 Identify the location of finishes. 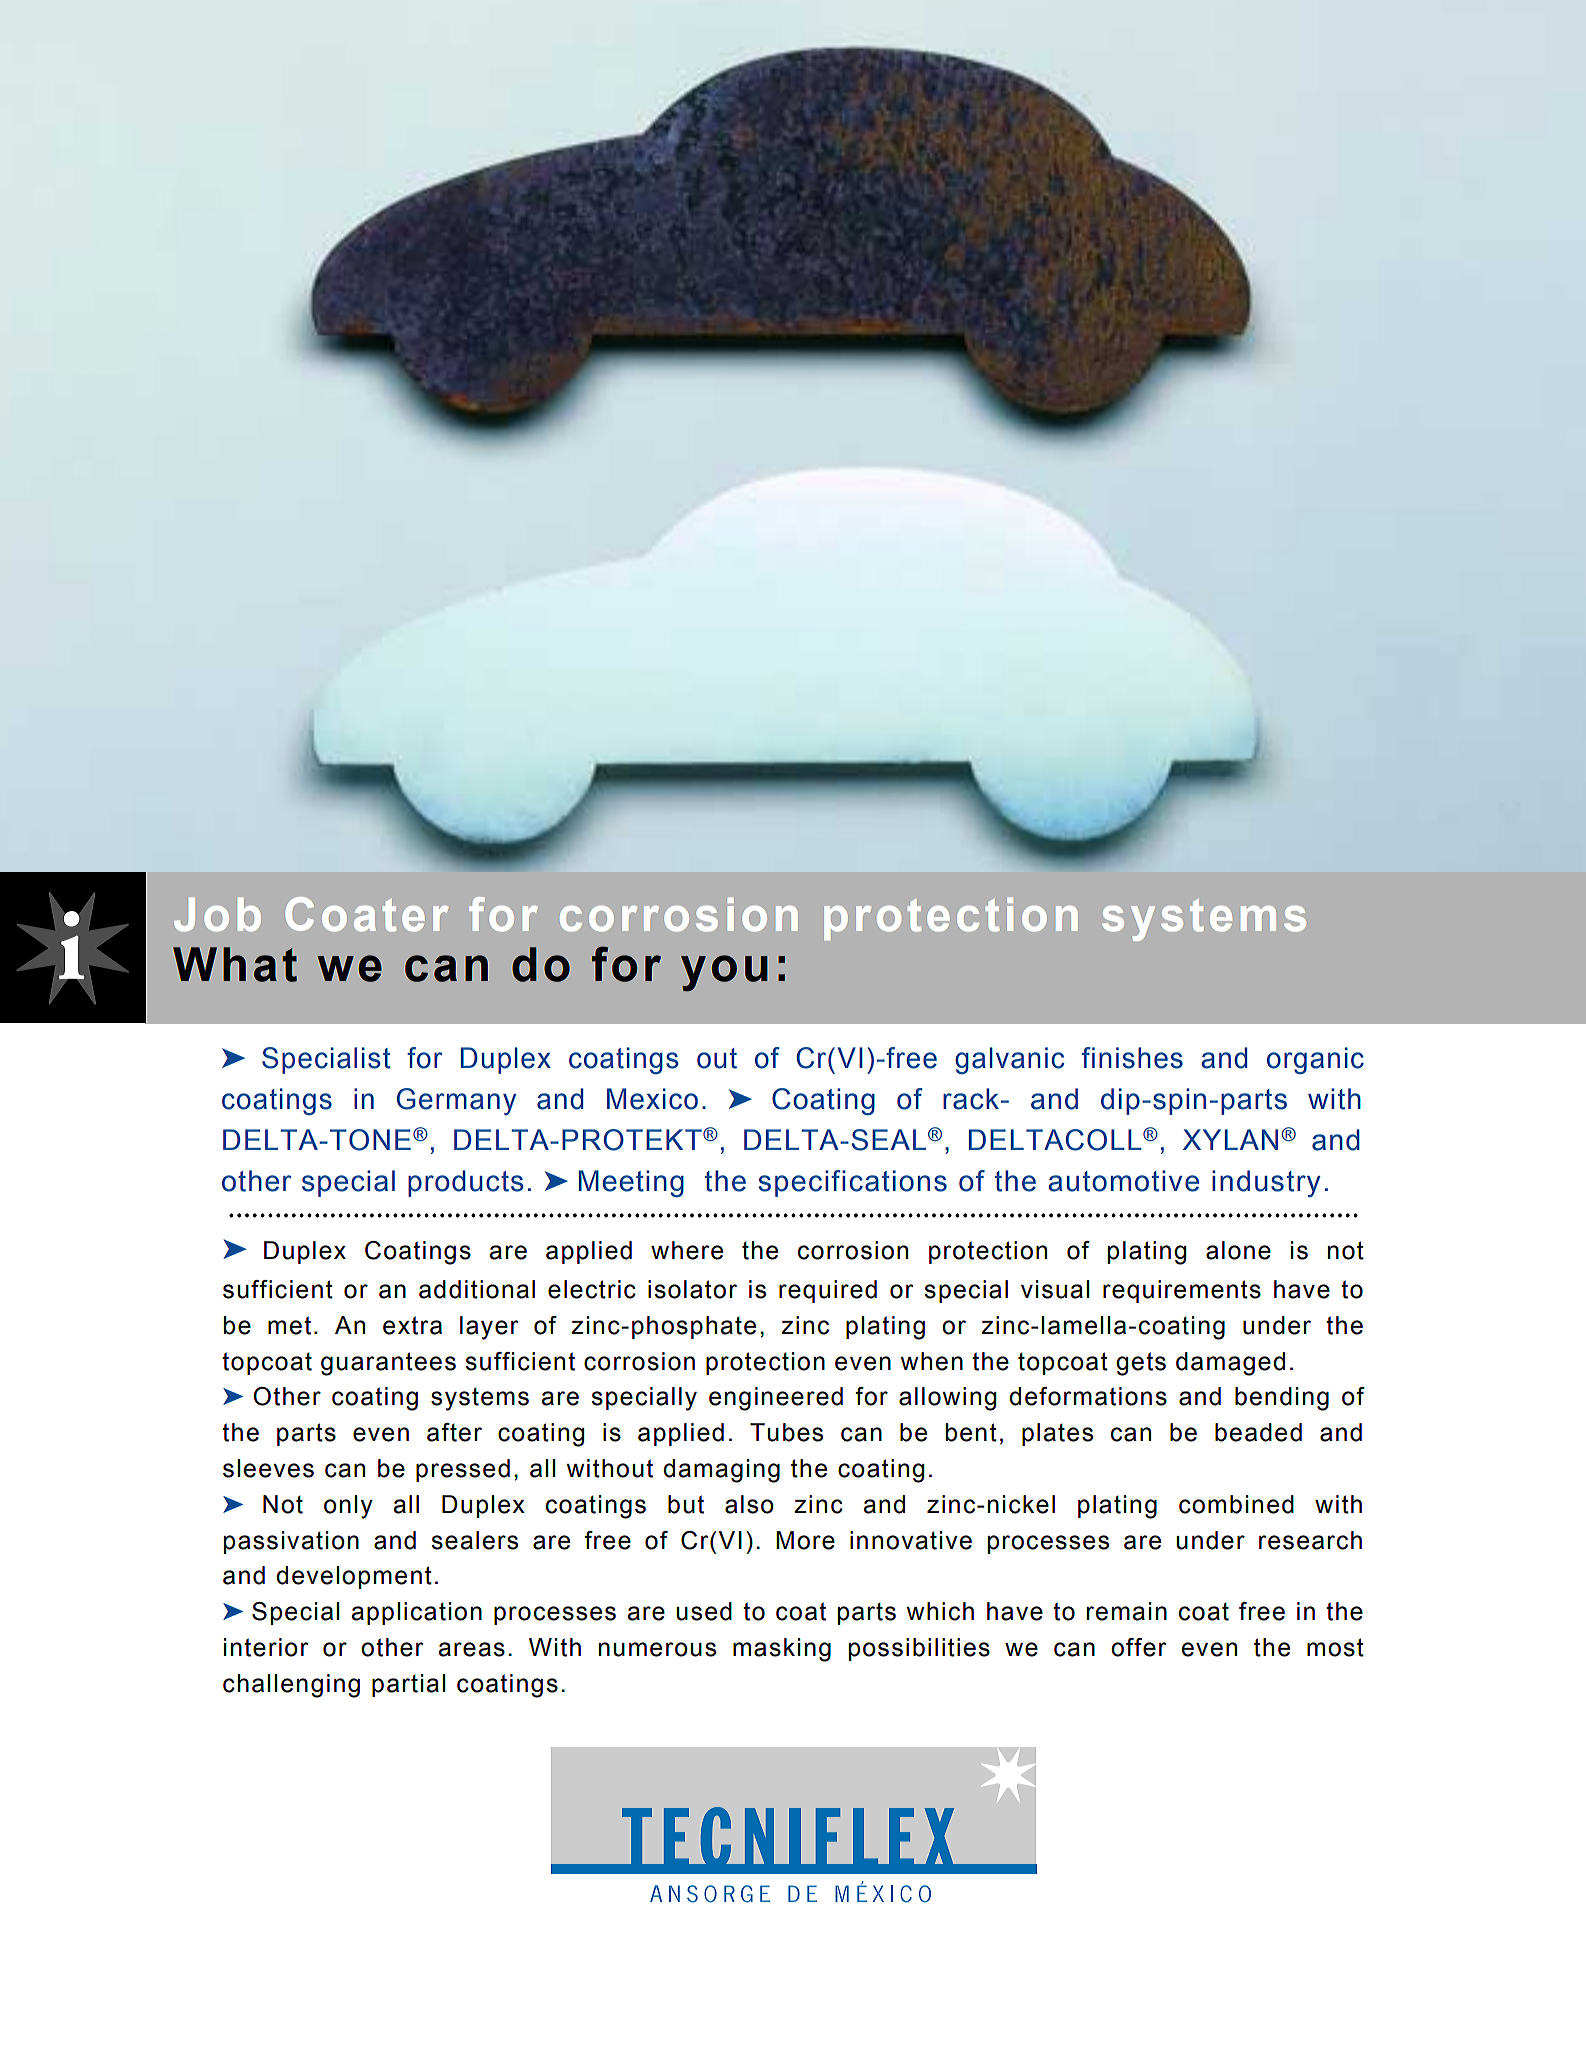
(1132, 1058).
